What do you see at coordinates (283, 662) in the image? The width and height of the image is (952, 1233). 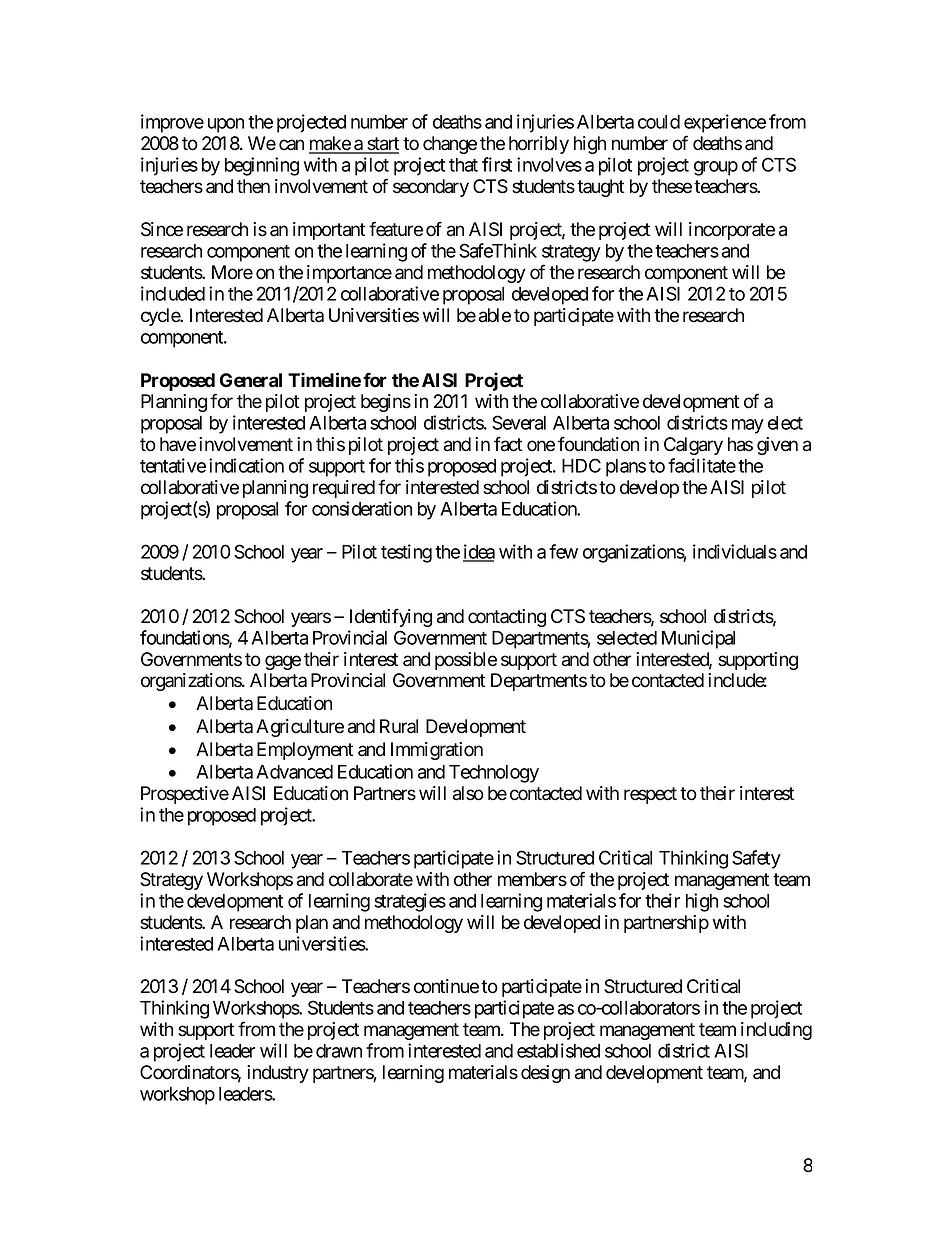 I see `gage` at bounding box center [283, 662].
